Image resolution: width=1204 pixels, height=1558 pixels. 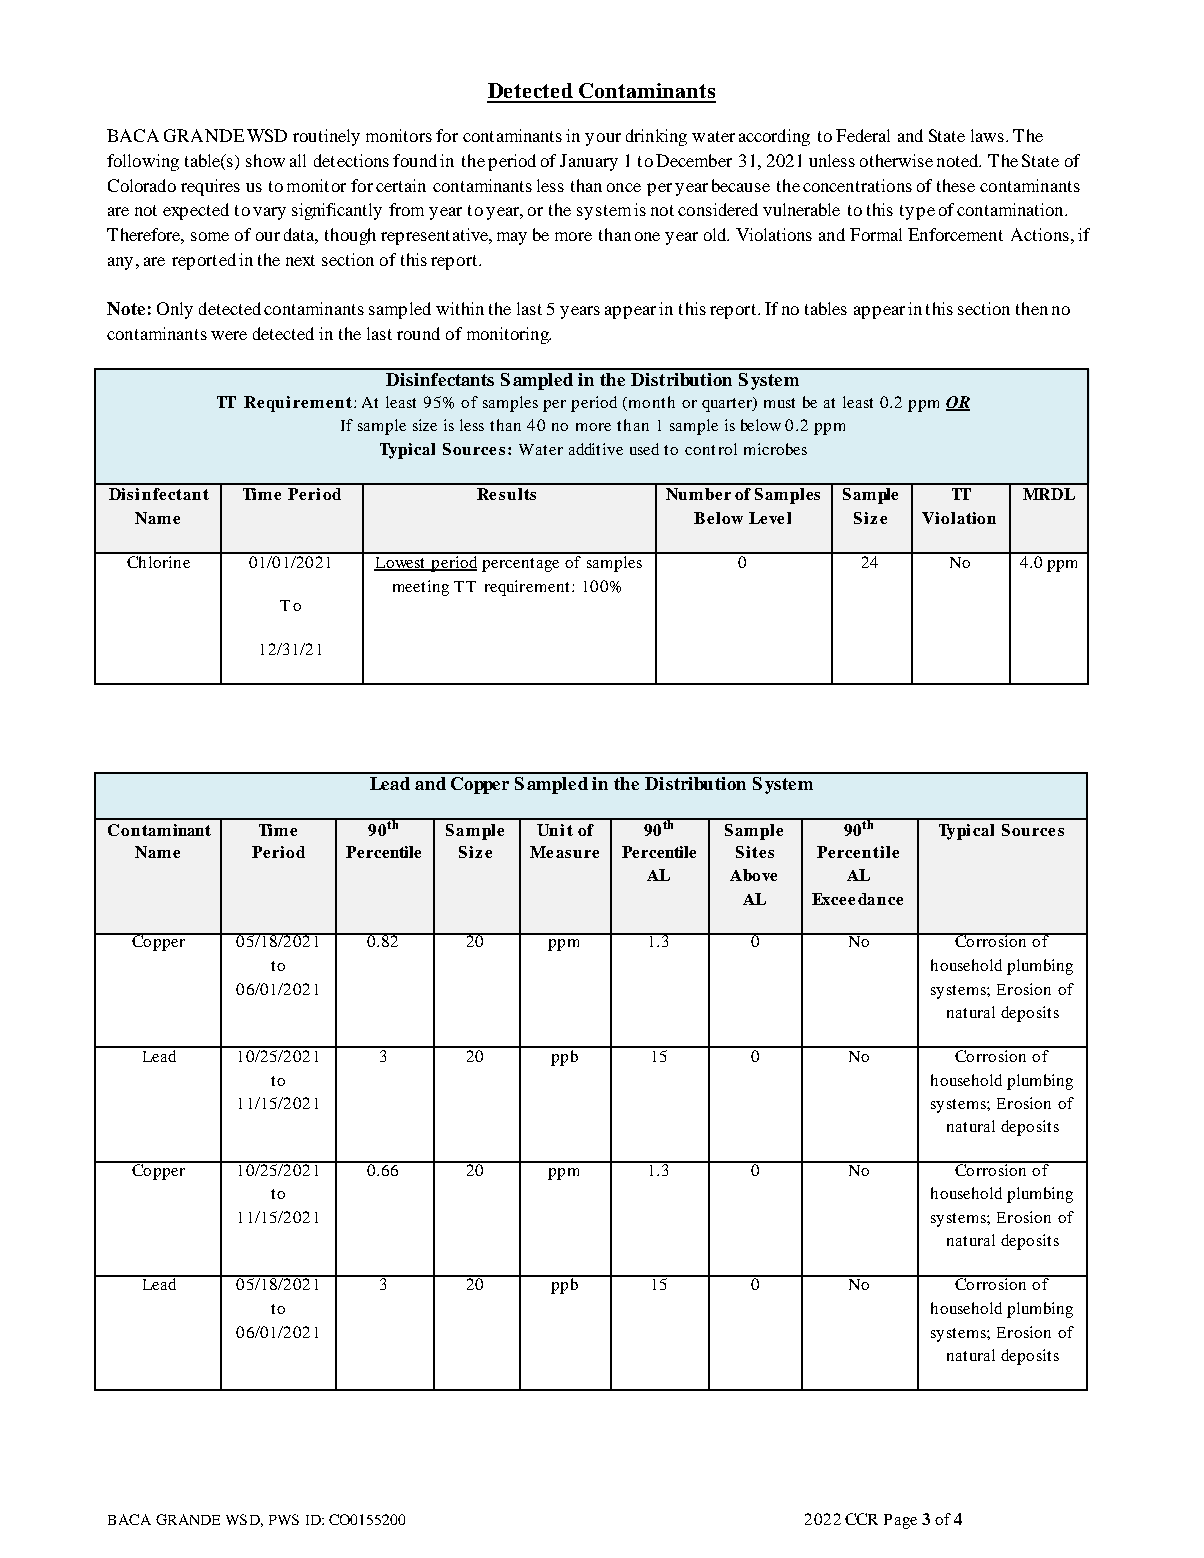 What do you see at coordinates (589, 162) in the page?
I see `January` at bounding box center [589, 162].
